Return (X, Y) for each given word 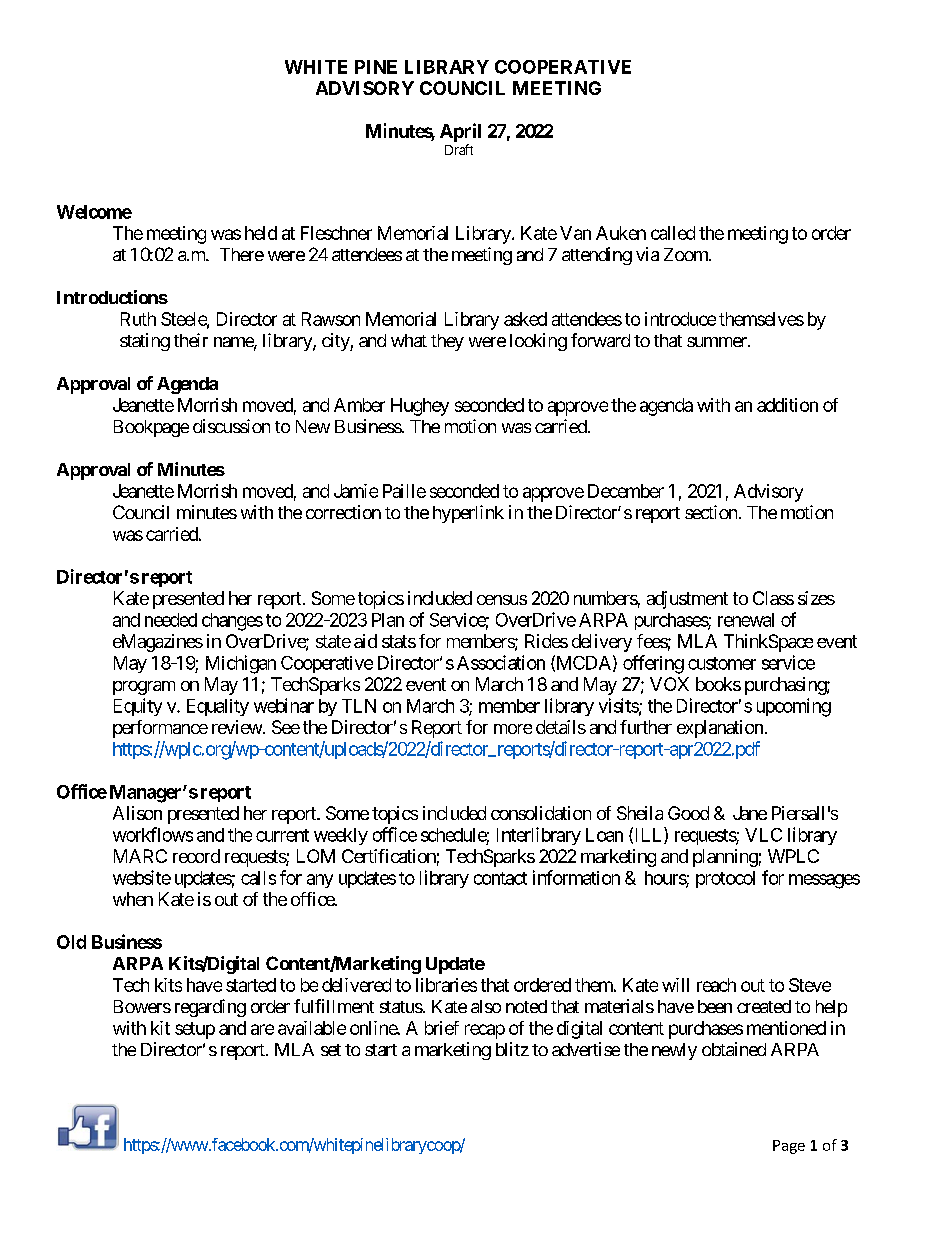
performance (160, 729)
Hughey (420, 407)
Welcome (94, 212)
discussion (231, 426)
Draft (459, 149)
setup (195, 1030)
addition (787, 405)
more (513, 729)
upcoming (794, 707)
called (673, 233)
